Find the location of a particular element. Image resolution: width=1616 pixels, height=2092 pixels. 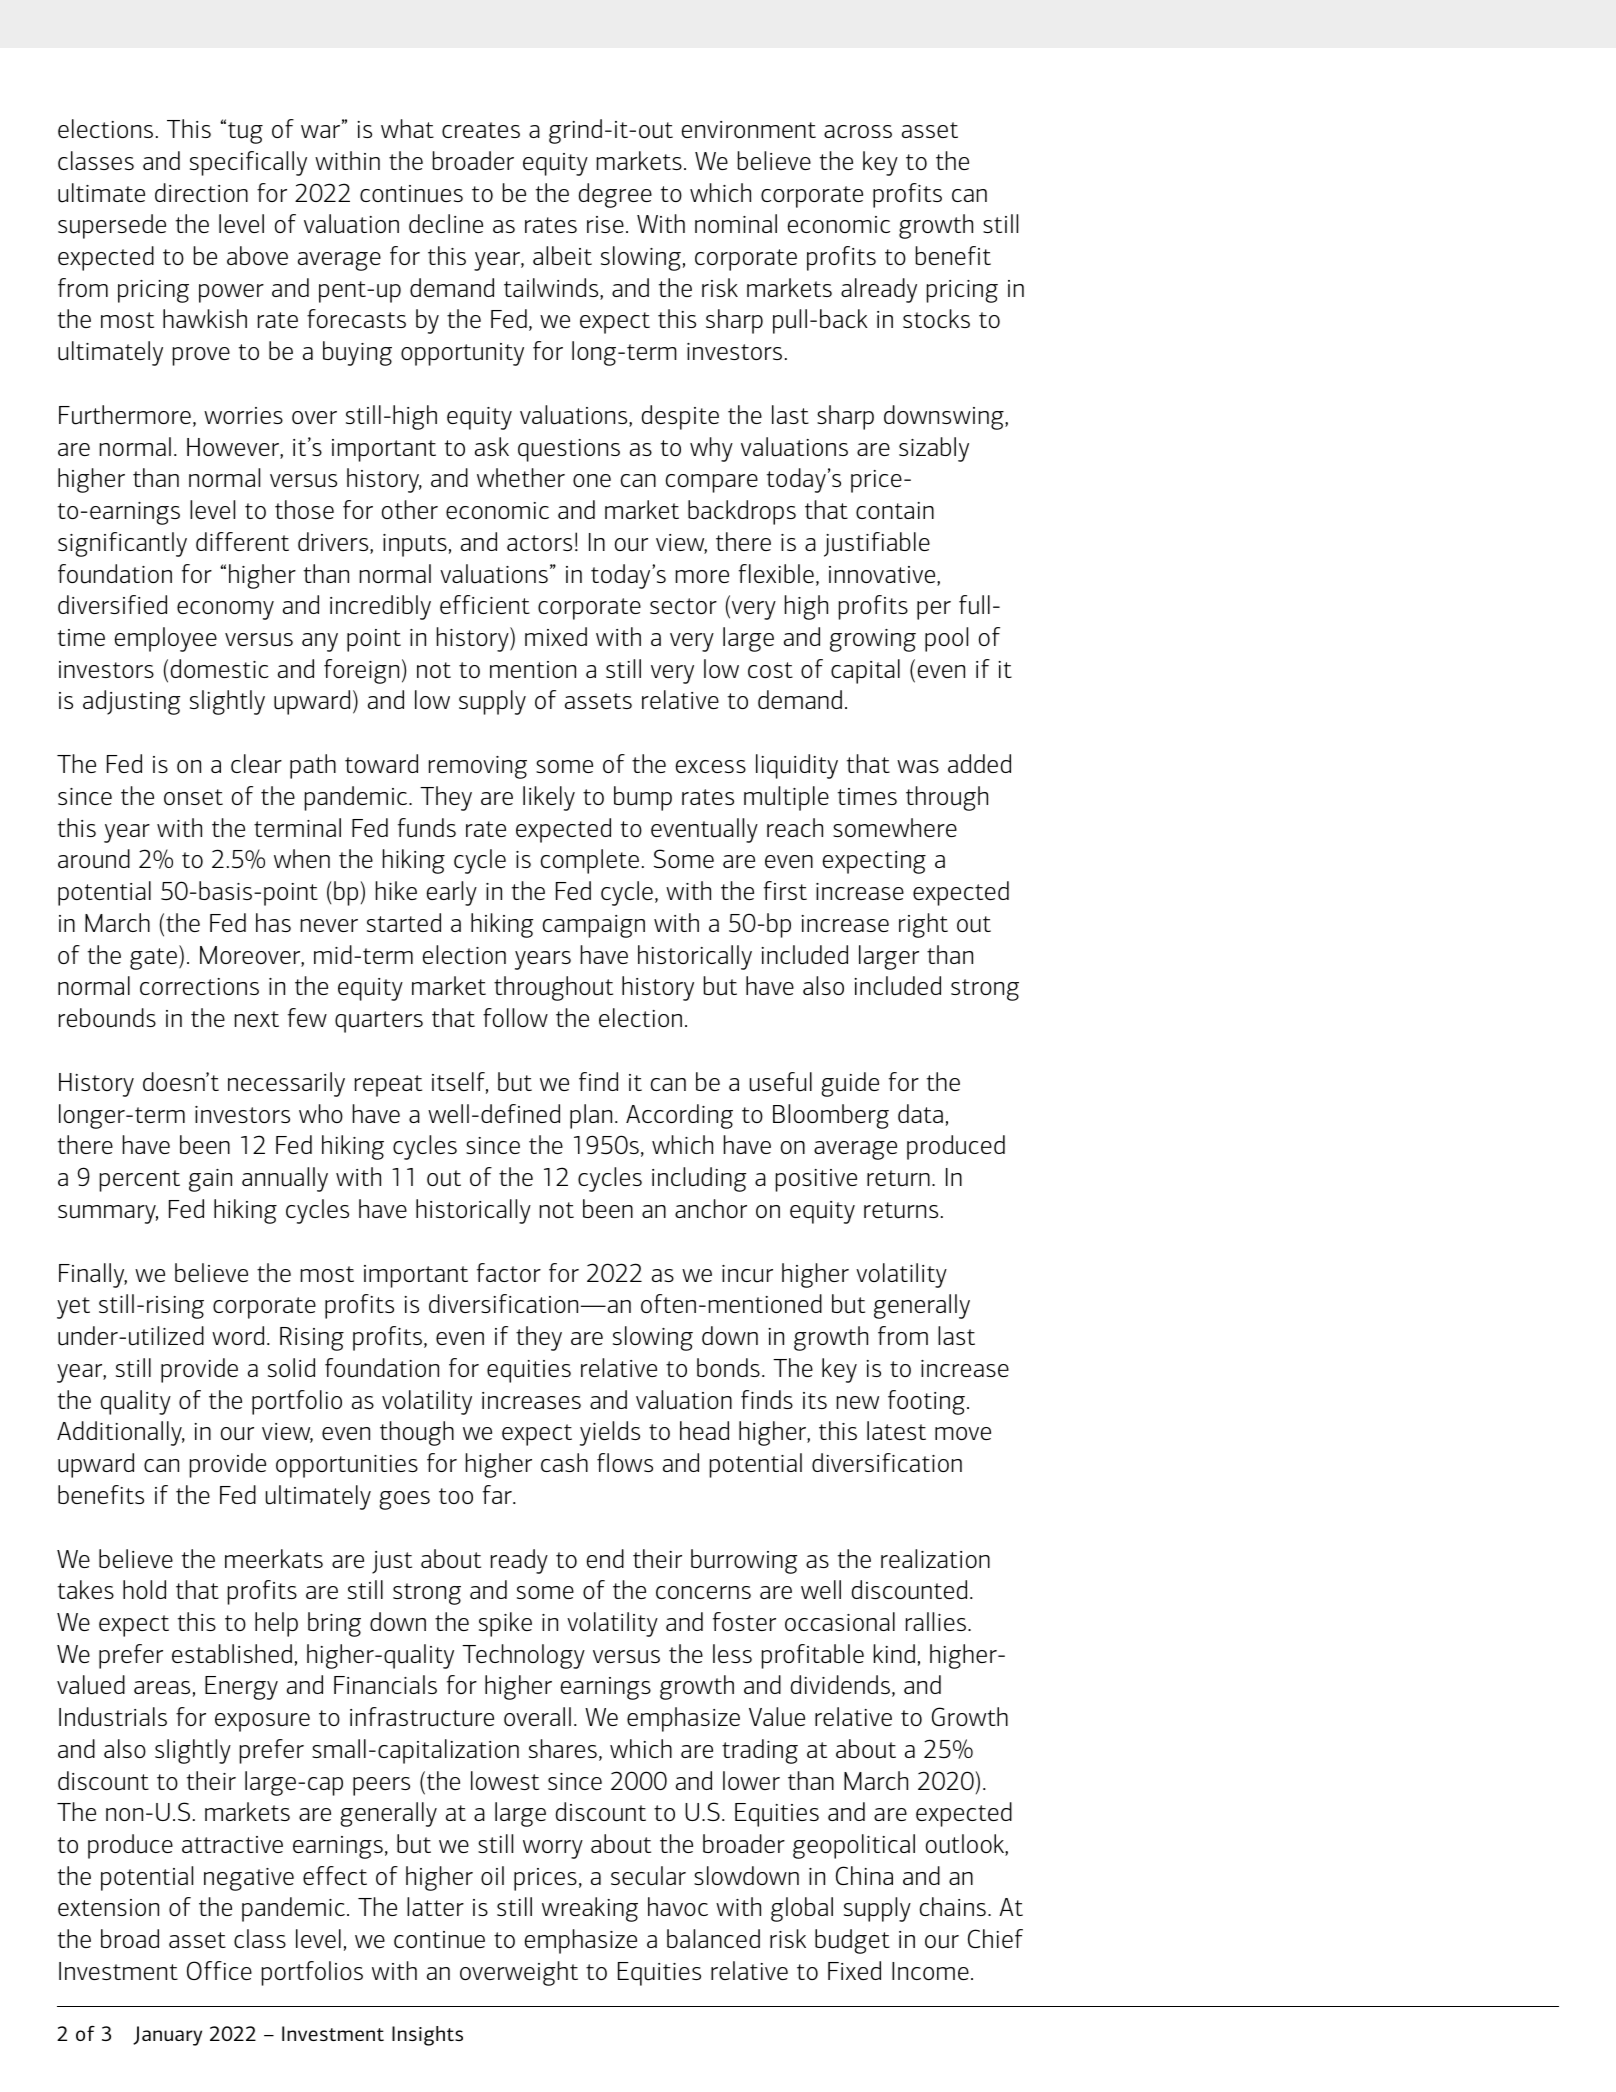

albeit is located at coordinates (562, 255).
